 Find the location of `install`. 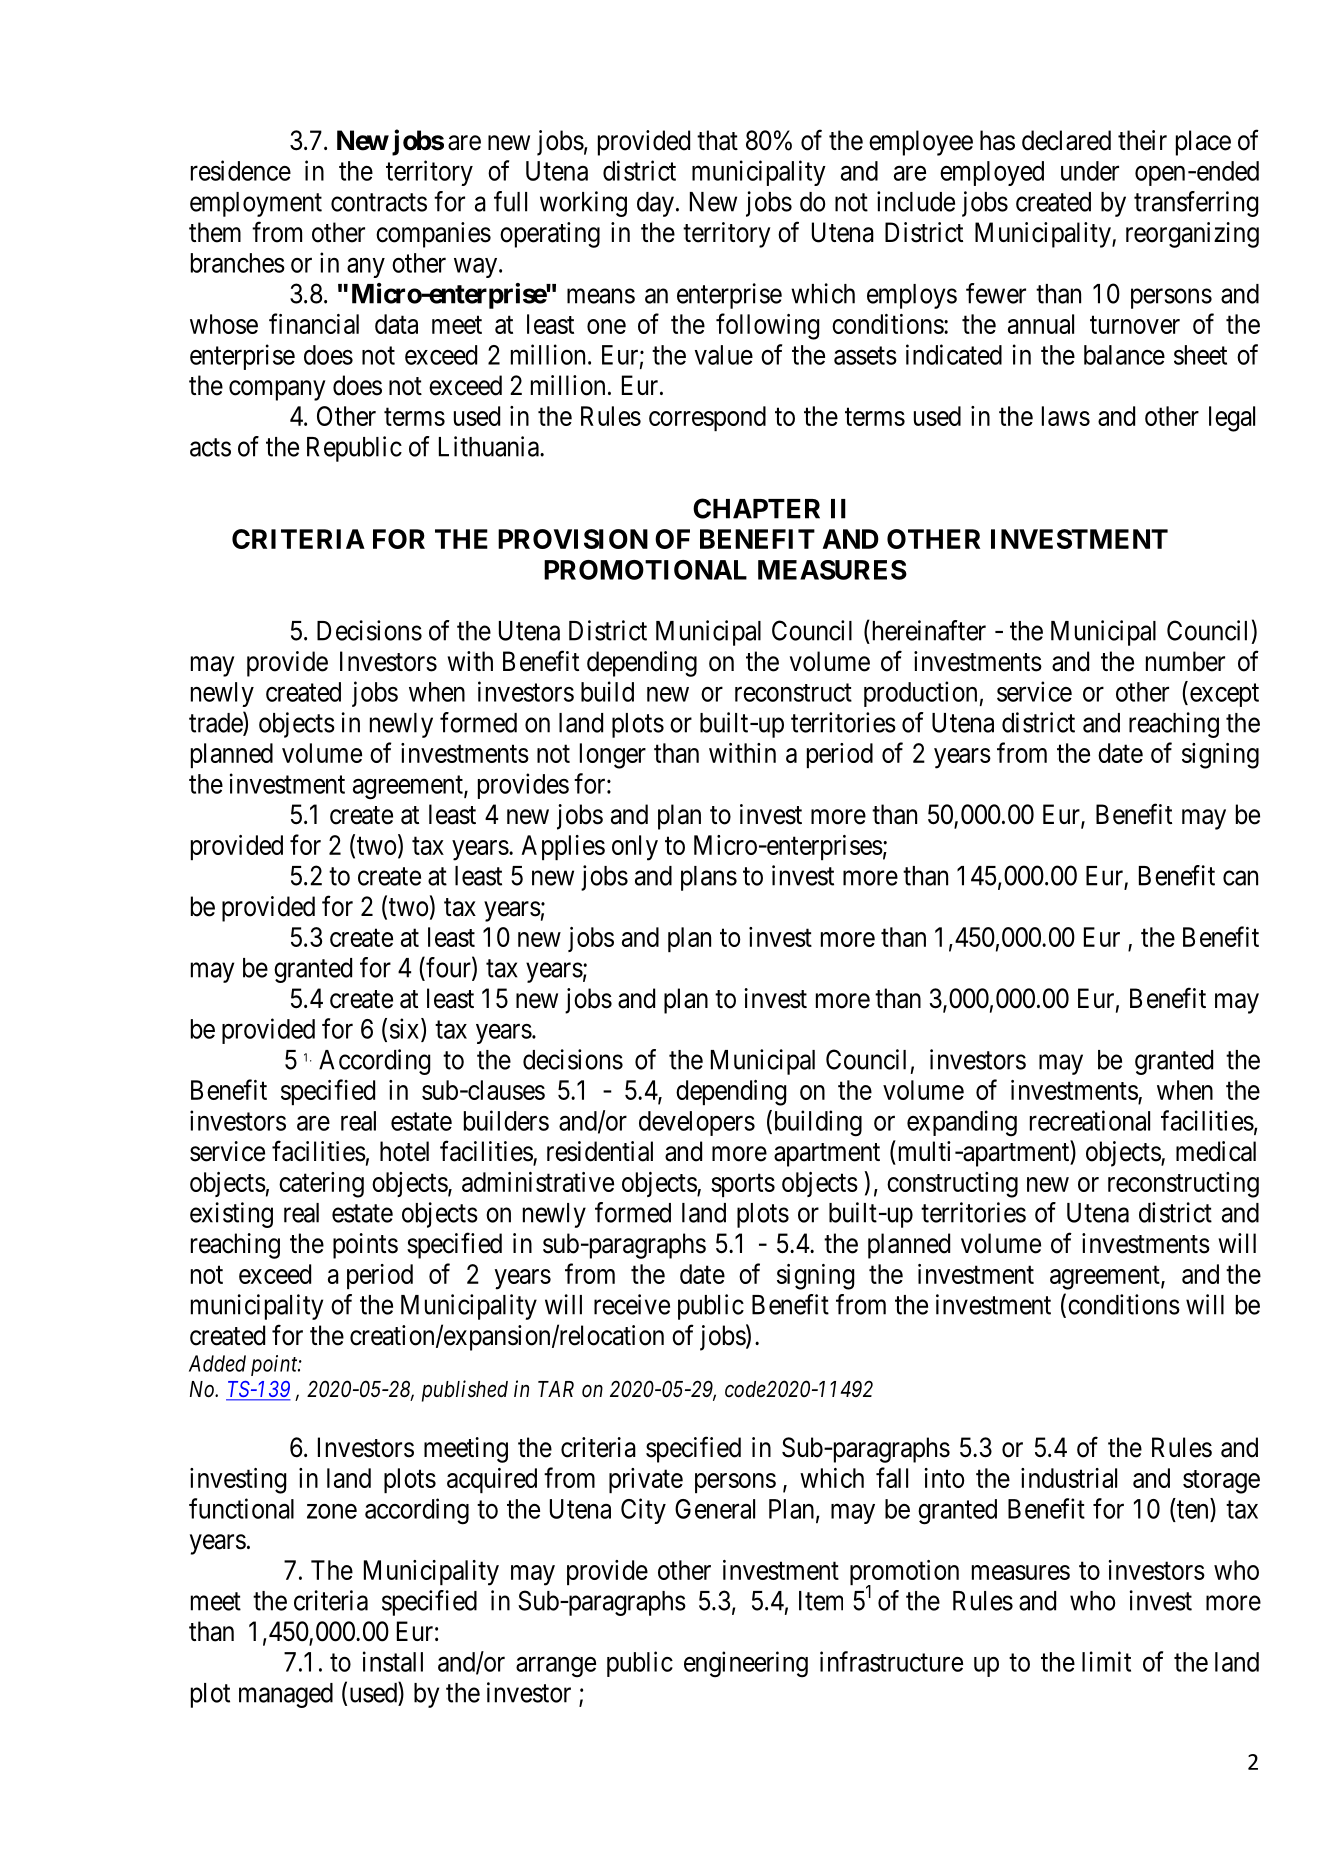

install is located at coordinates (393, 1661).
